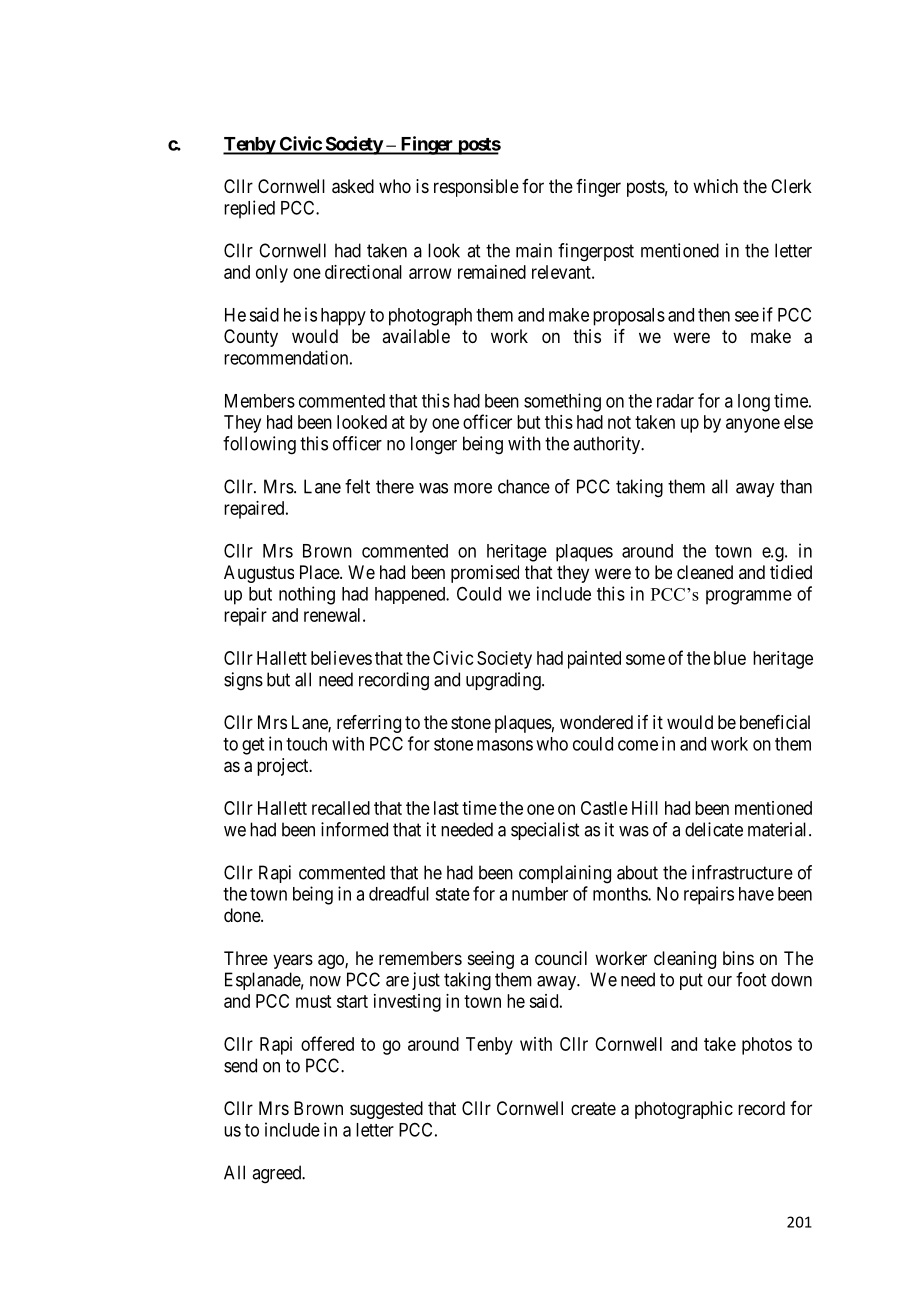  Describe the element at coordinates (524, 486) in the screenshot. I see `chance` at that location.
